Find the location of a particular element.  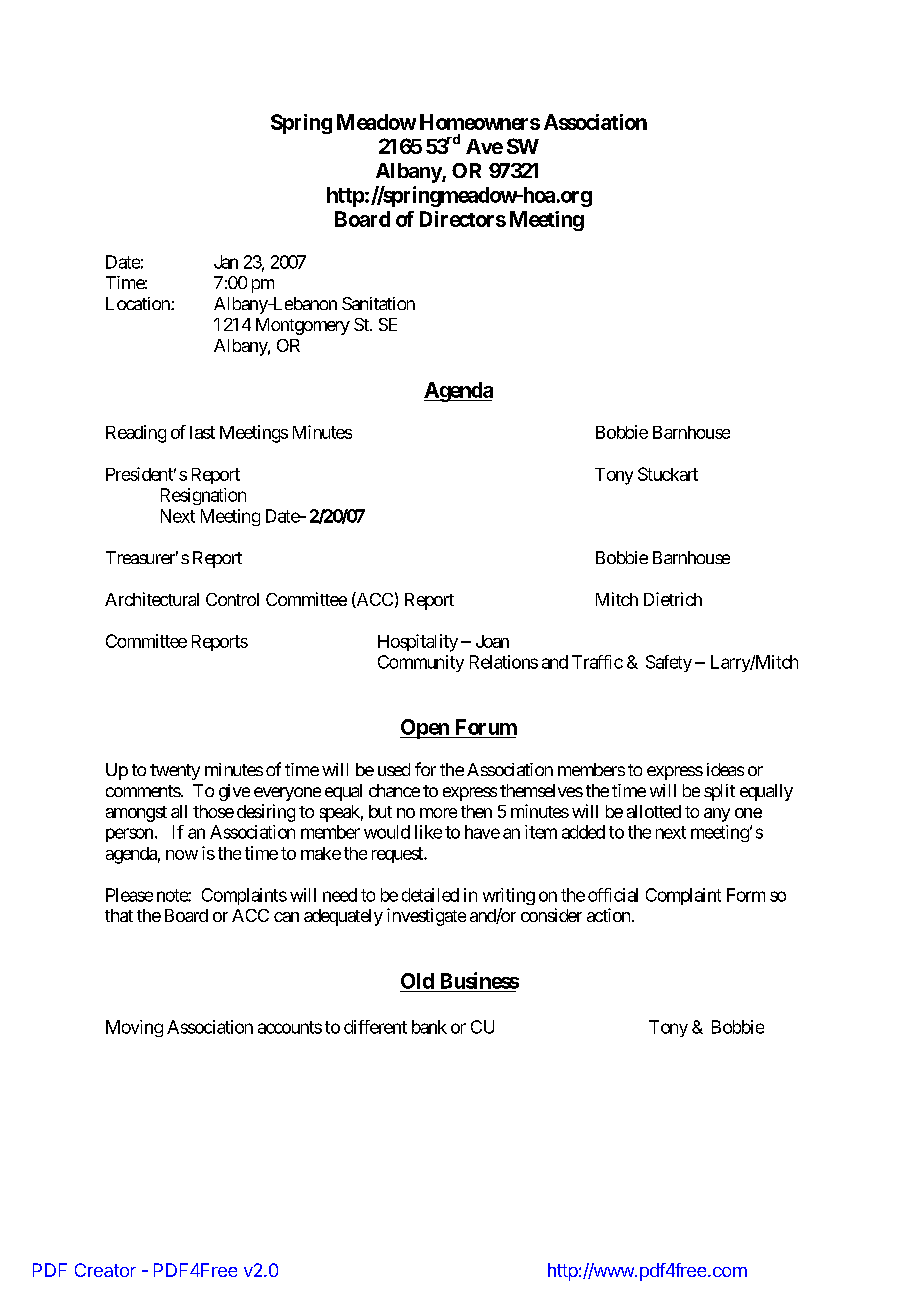

Montgomery is located at coordinates (303, 326).
